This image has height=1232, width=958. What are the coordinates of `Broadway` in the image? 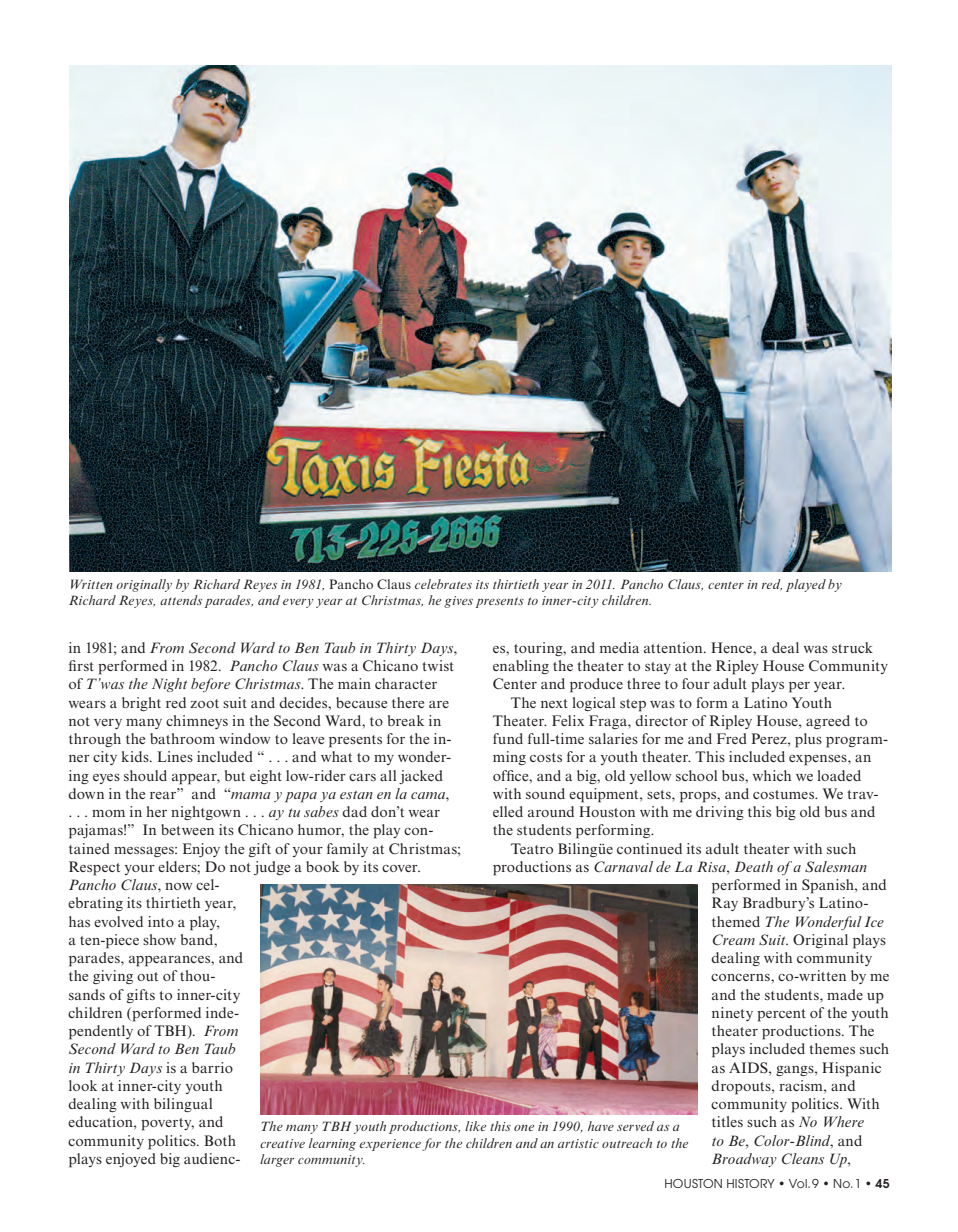 It's located at (744, 1160).
